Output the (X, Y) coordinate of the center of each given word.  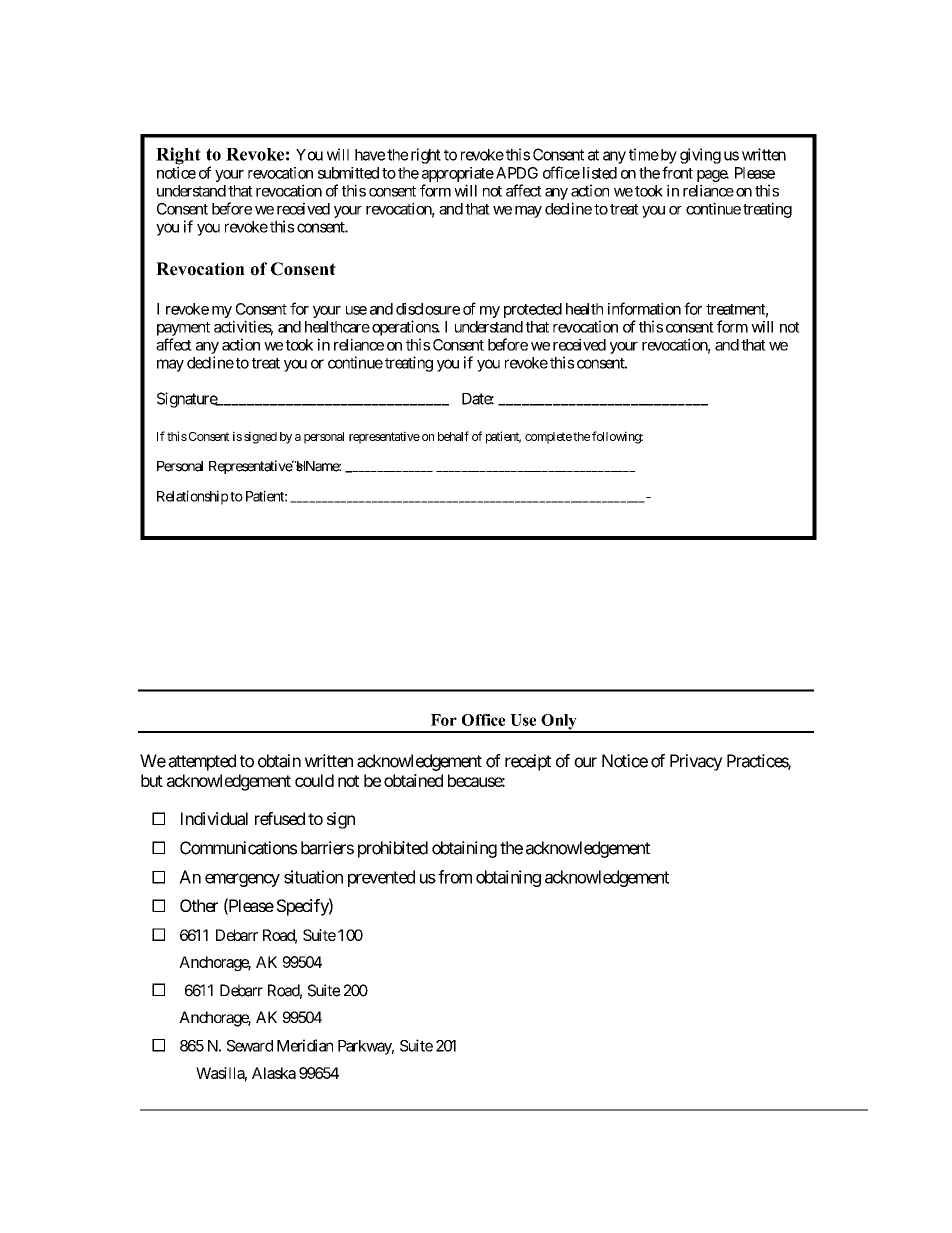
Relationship (192, 497)
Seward (250, 1046)
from (455, 877)
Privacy (696, 762)
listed (600, 173)
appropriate (458, 174)
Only (559, 723)
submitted (348, 173)
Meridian (305, 1045)
